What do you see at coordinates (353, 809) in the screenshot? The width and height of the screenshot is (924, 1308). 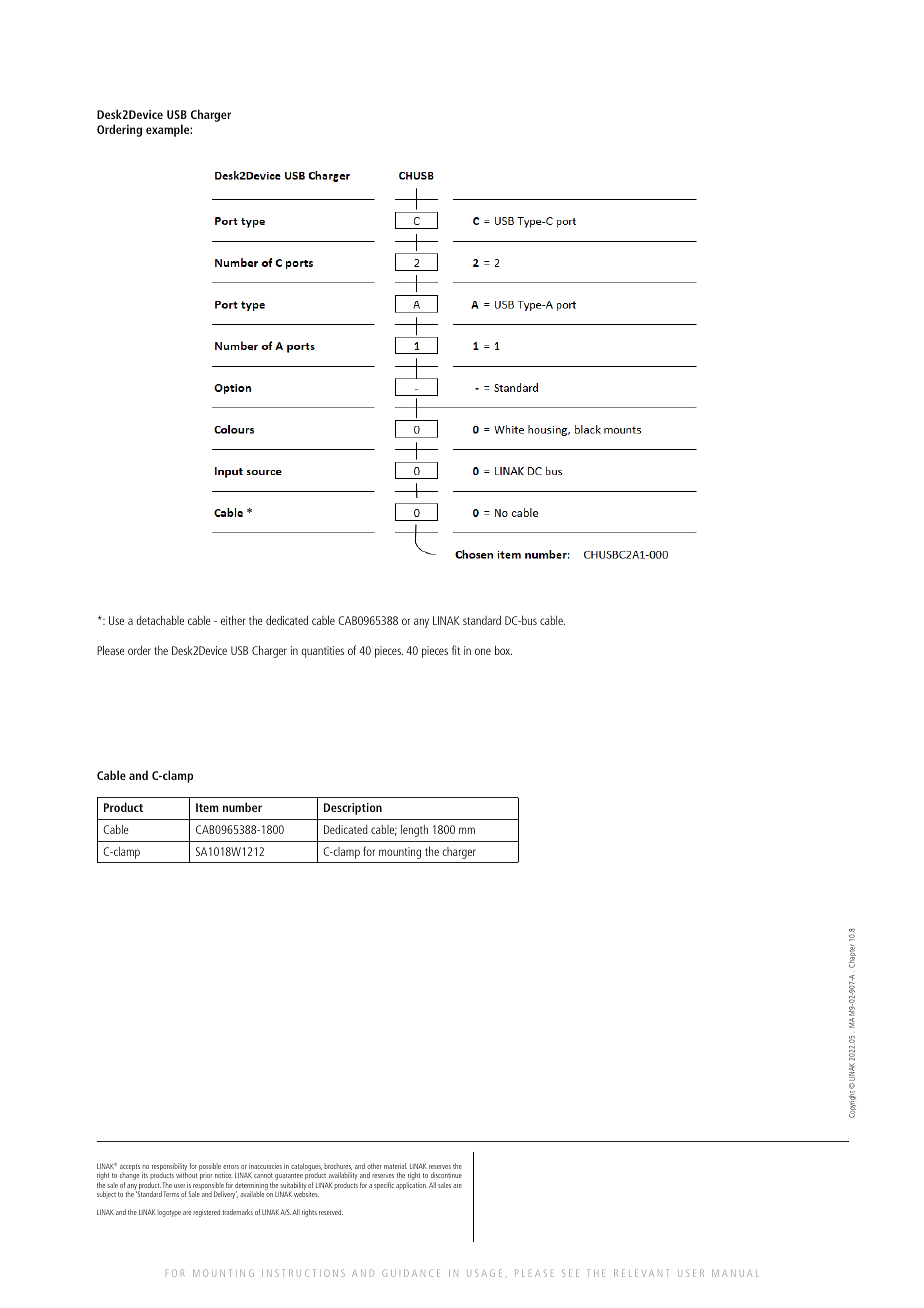 I see `Description` at bounding box center [353, 809].
